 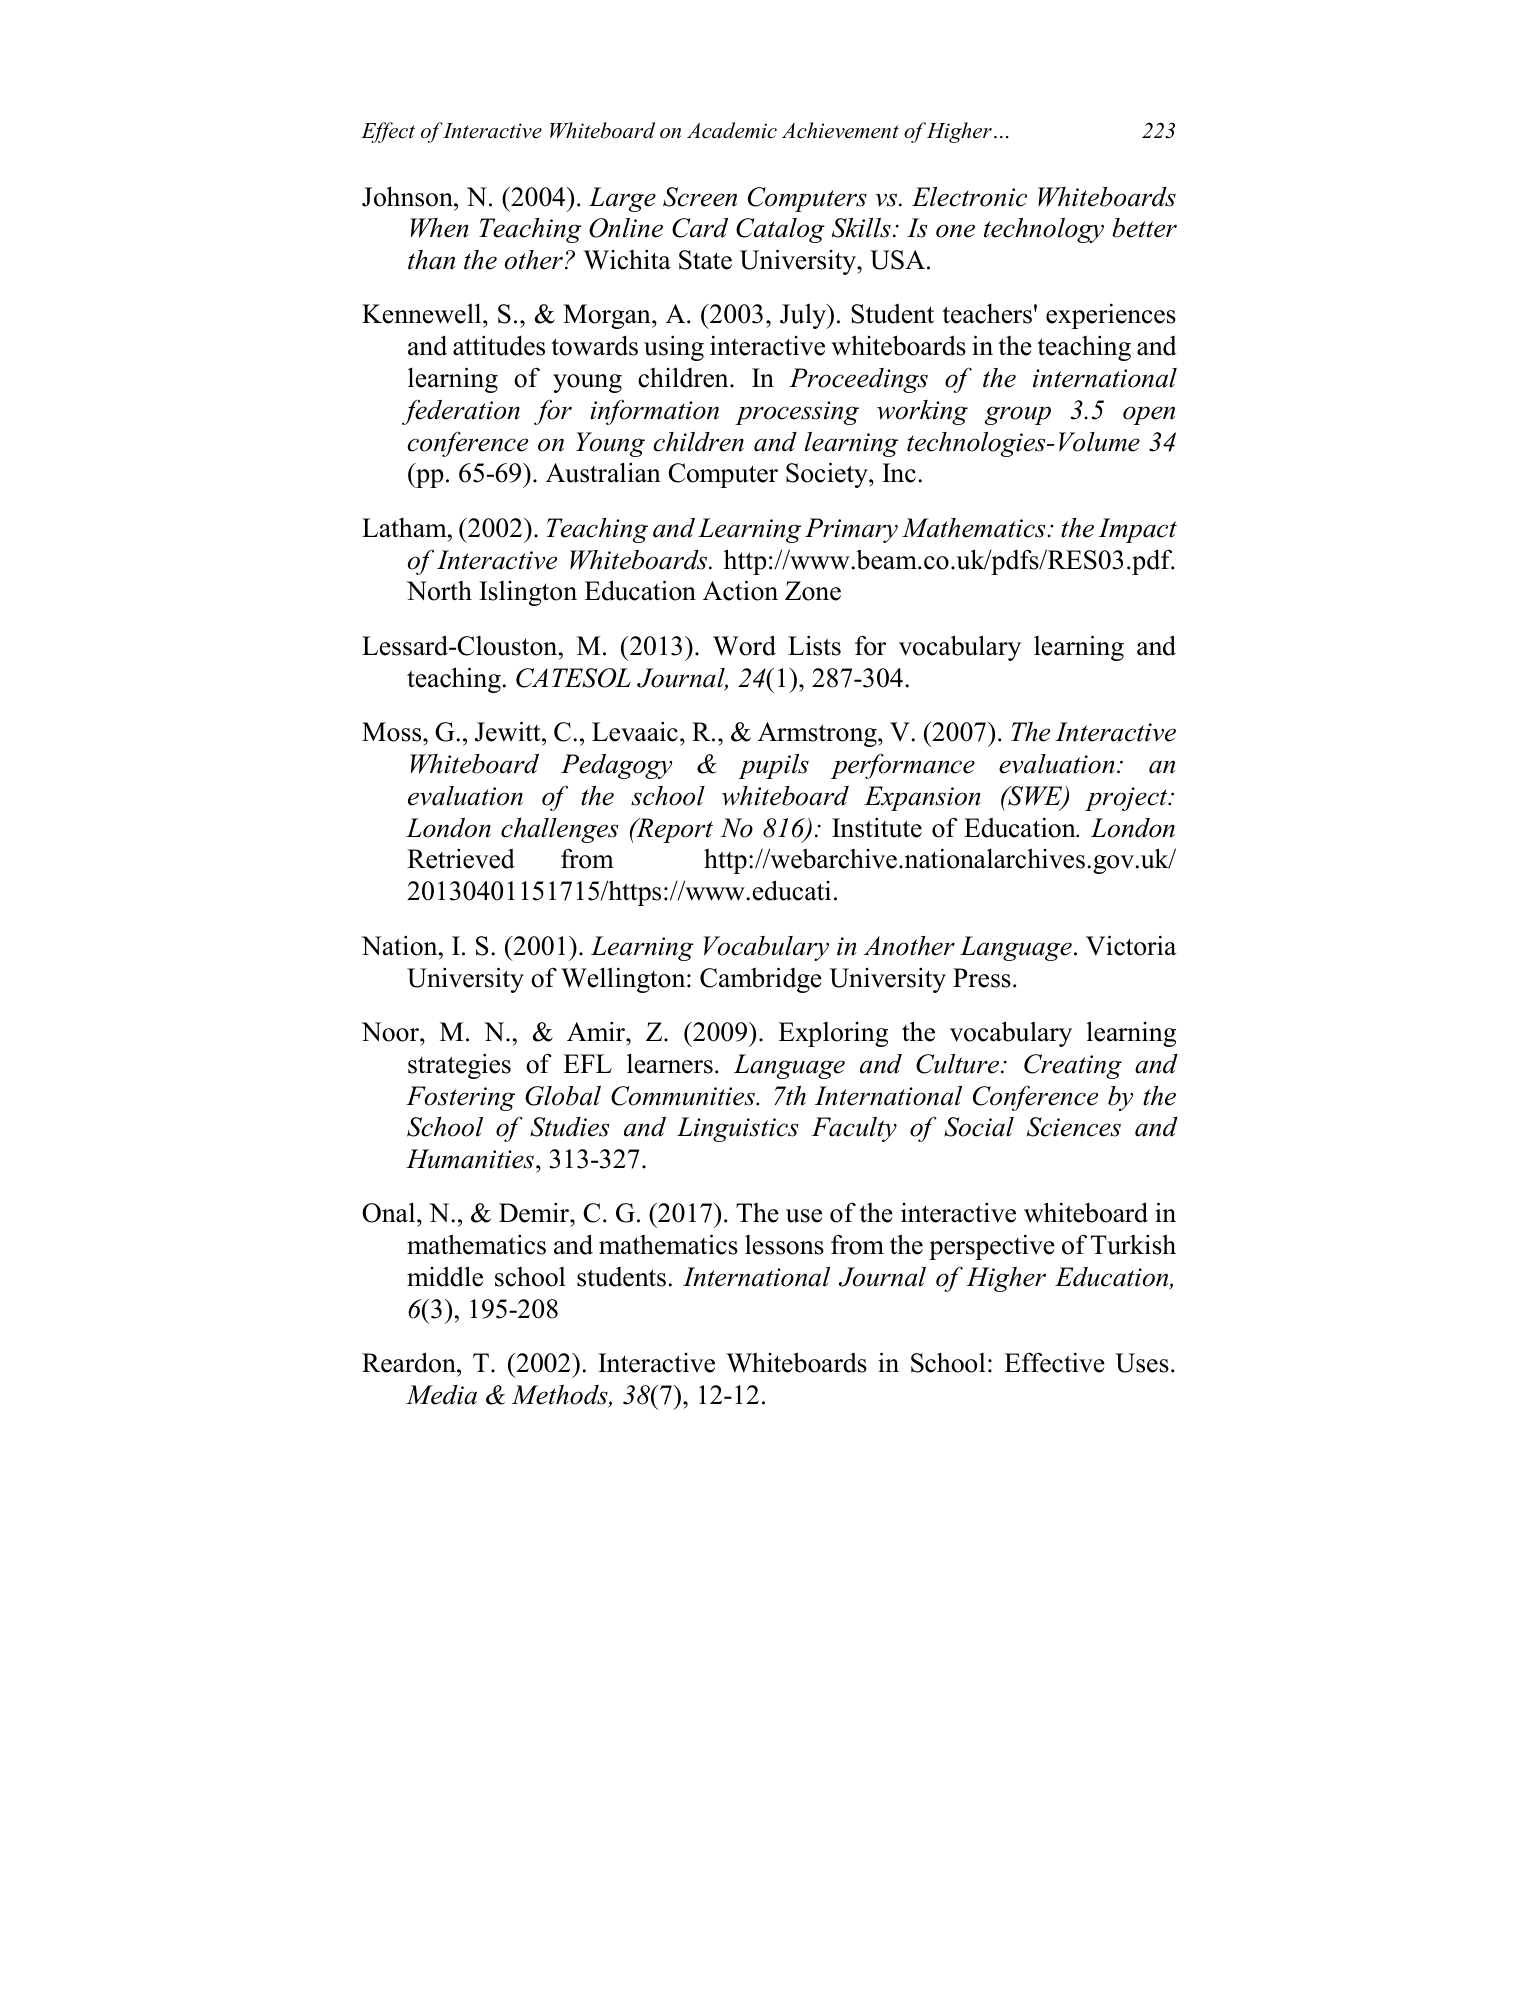 What do you see at coordinates (761, 980) in the document?
I see `Cambridge` at bounding box center [761, 980].
